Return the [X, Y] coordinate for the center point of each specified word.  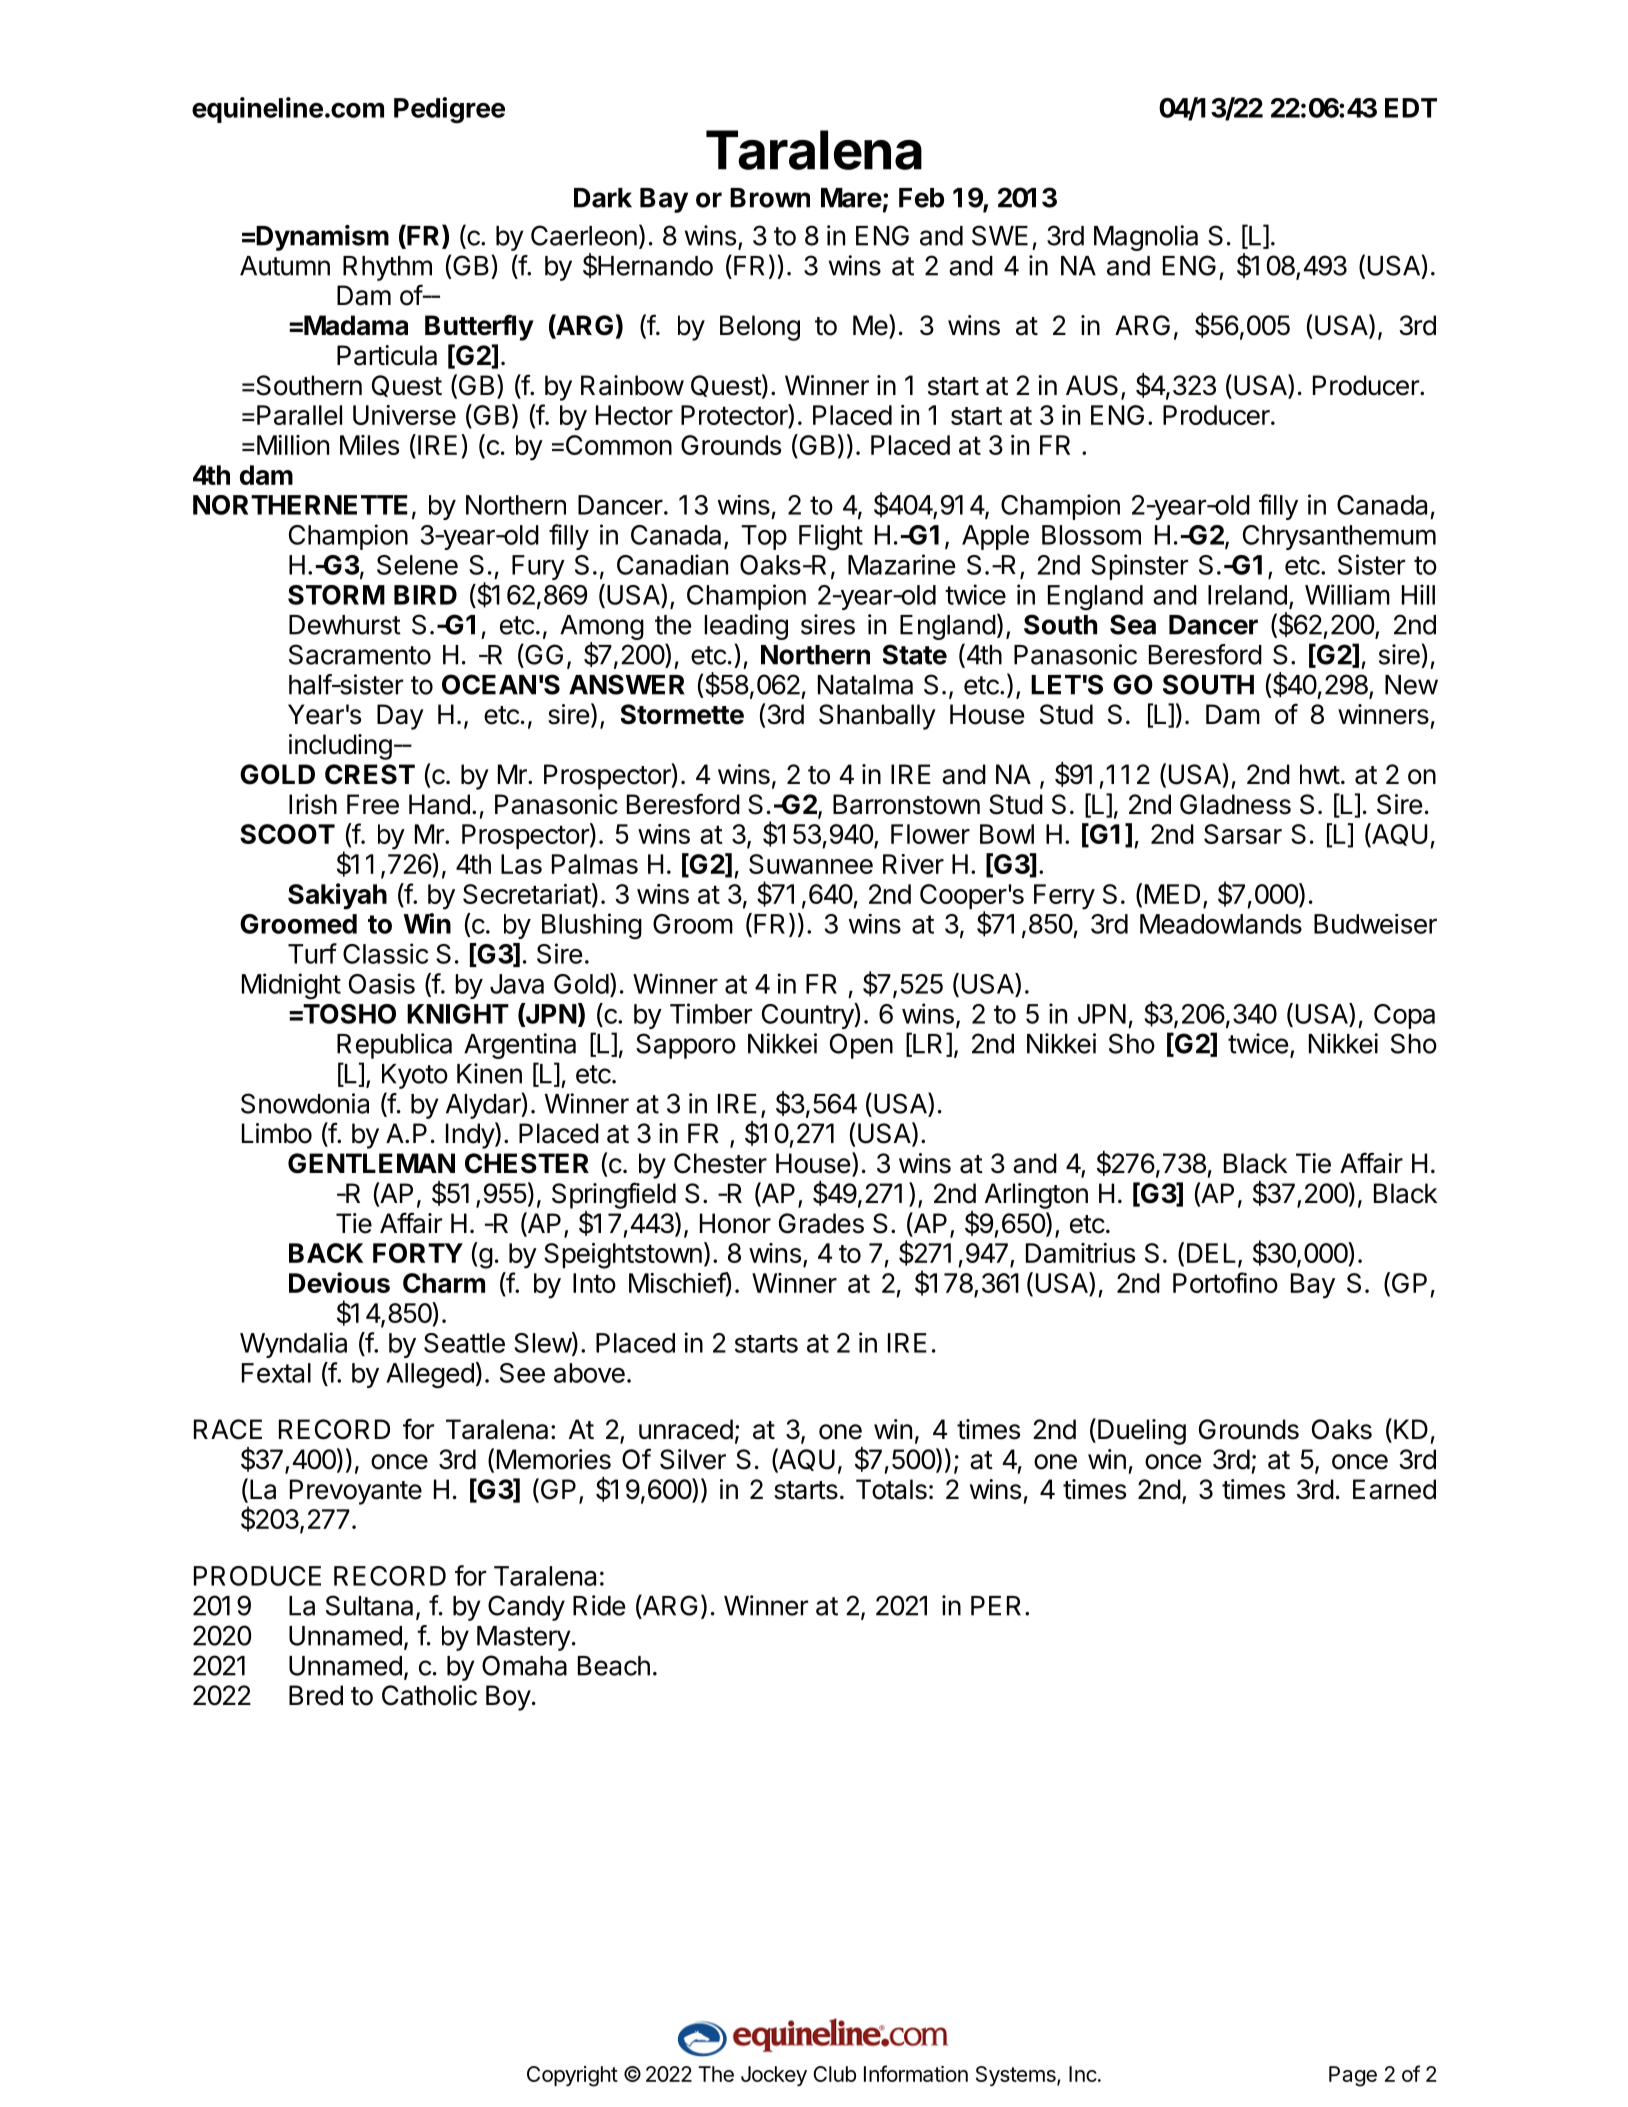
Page [1353, 2076]
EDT [1411, 108]
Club [834, 2074]
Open [861, 1046]
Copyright [572, 2076]
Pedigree [449, 110]
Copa [1404, 1016]
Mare [851, 198]
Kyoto [415, 1076]
